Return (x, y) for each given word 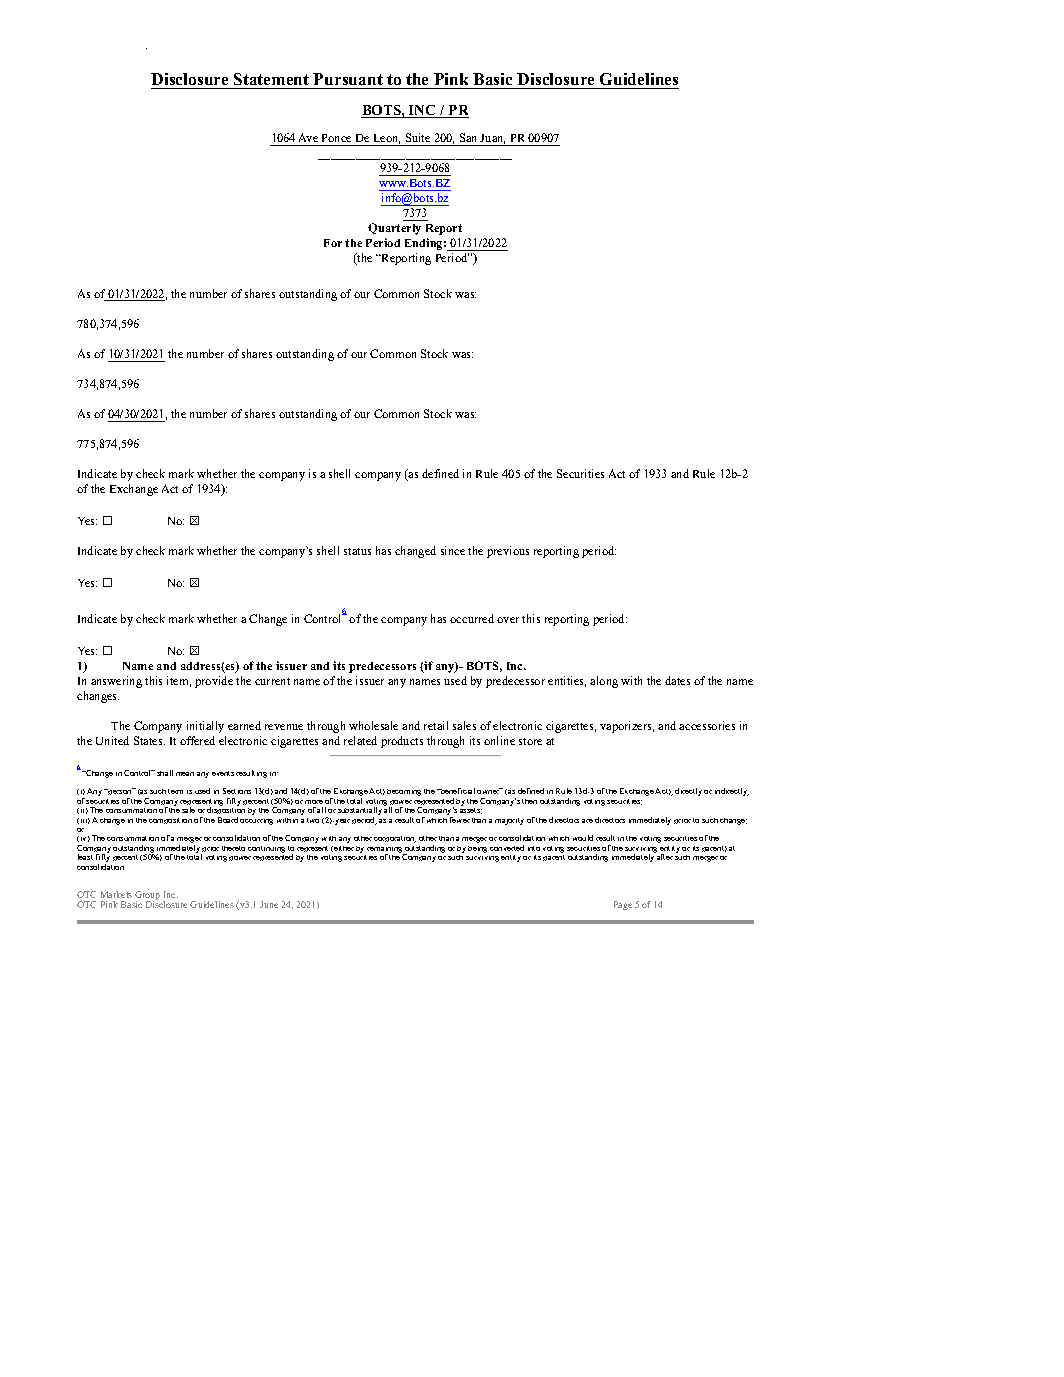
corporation (395, 839)
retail (436, 725)
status (357, 551)
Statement (271, 79)
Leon (387, 139)
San (468, 137)
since (453, 550)
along (604, 682)
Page (623, 905)
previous (508, 552)
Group (147, 896)
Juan (492, 139)
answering (116, 682)
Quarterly (394, 229)
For (333, 243)
